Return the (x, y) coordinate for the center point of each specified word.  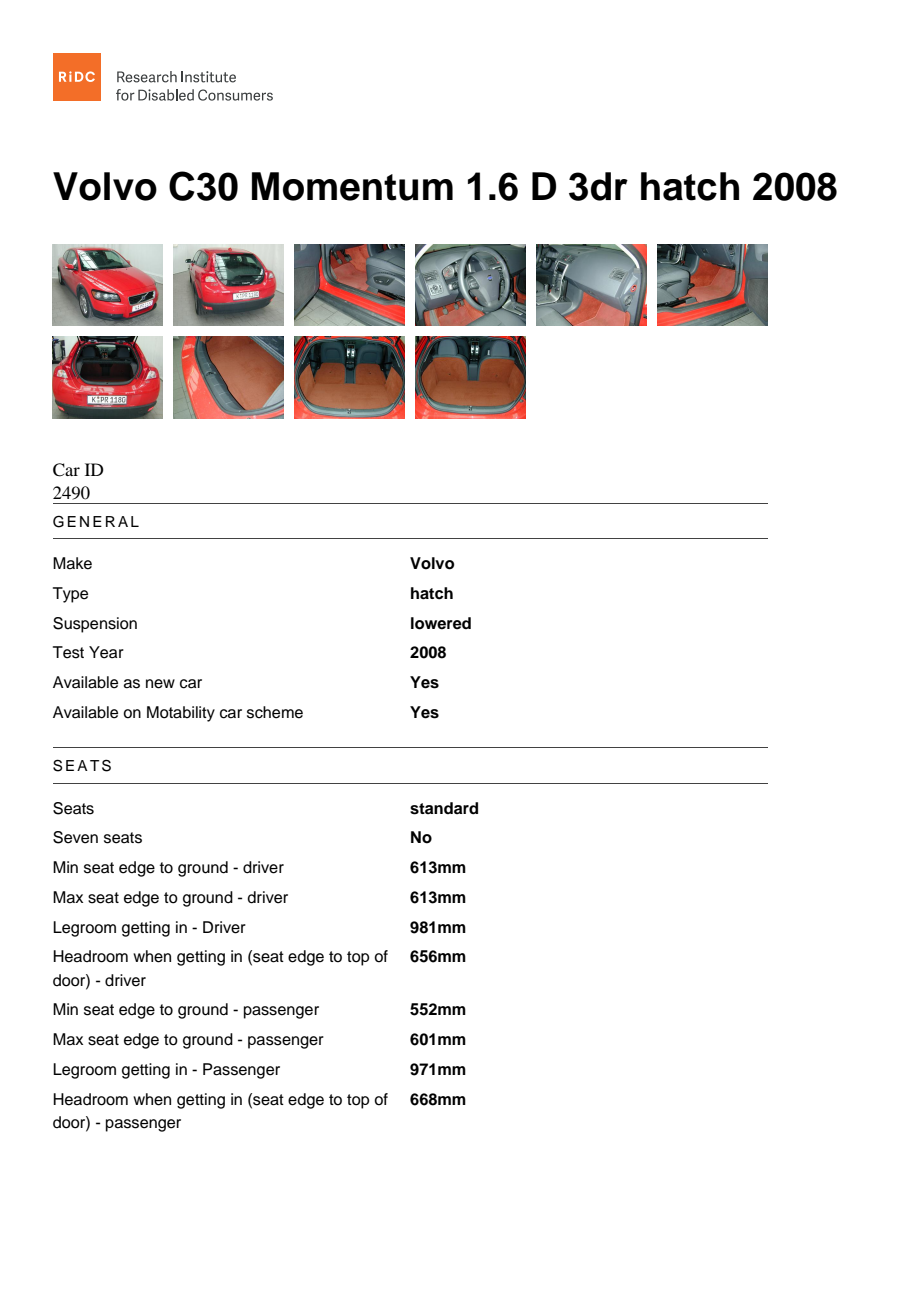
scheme (275, 712)
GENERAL (96, 521)
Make (72, 563)
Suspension (95, 625)
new (160, 684)
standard (444, 808)
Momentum (352, 186)
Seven (75, 837)
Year (106, 652)
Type (70, 595)
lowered (441, 623)
